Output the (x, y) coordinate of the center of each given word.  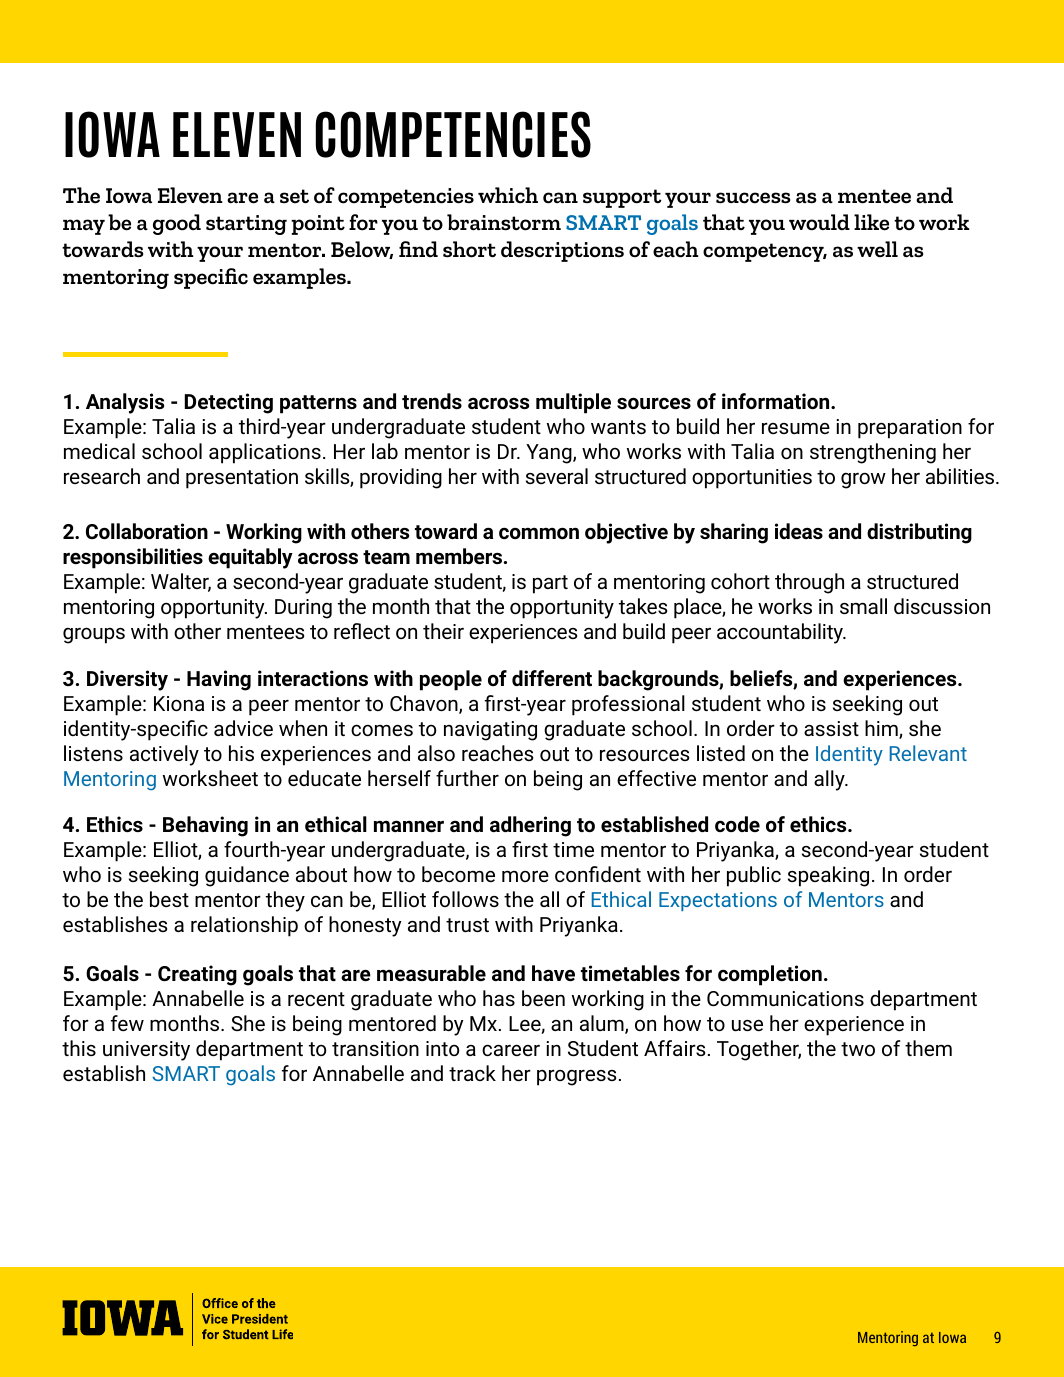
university (146, 1051)
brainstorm (504, 222)
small (863, 606)
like (871, 222)
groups (94, 635)
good (177, 224)
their (443, 631)
